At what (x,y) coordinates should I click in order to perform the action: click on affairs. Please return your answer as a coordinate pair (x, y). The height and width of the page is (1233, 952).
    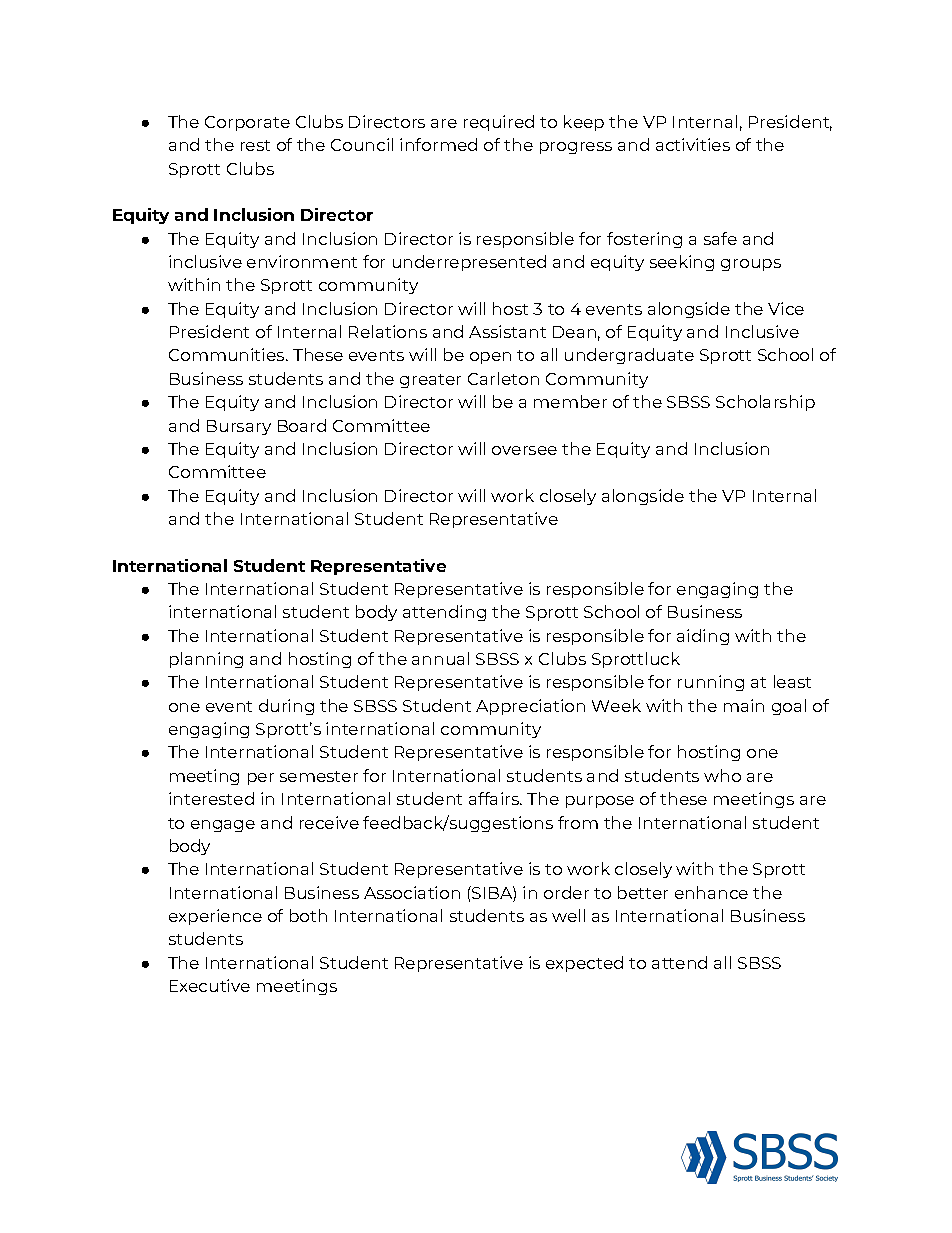
    Looking at the image, I should click on (495, 798).
